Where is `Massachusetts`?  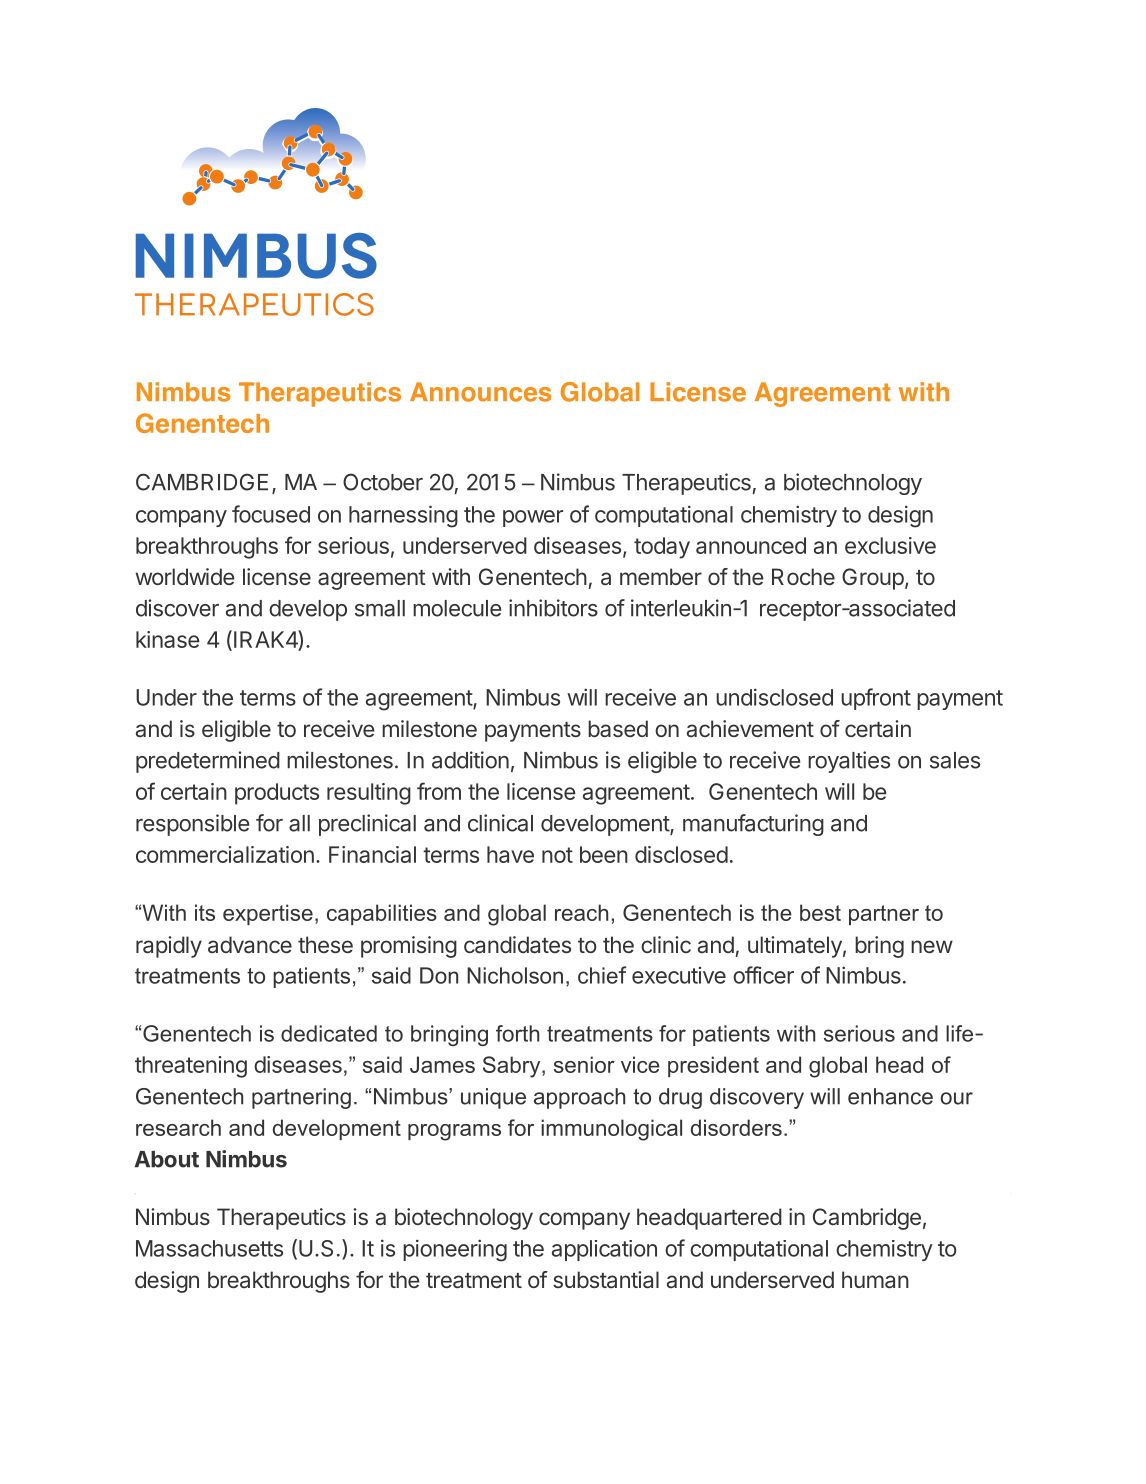
Massachusetts is located at coordinates (209, 1248).
